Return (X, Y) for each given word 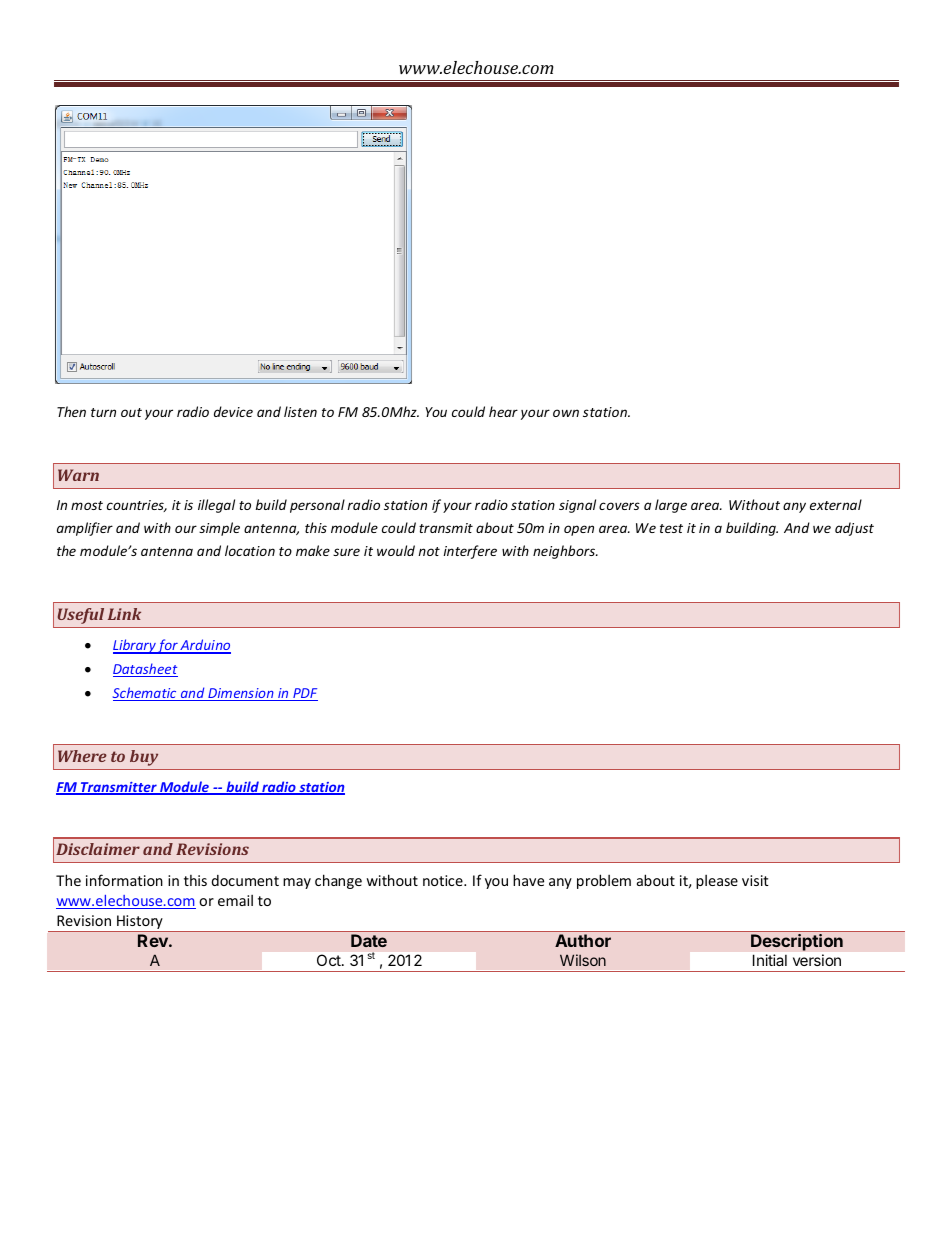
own (566, 413)
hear (503, 411)
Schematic (146, 694)
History (140, 923)
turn (103, 412)
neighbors (565, 552)
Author (583, 940)
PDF (304, 694)
